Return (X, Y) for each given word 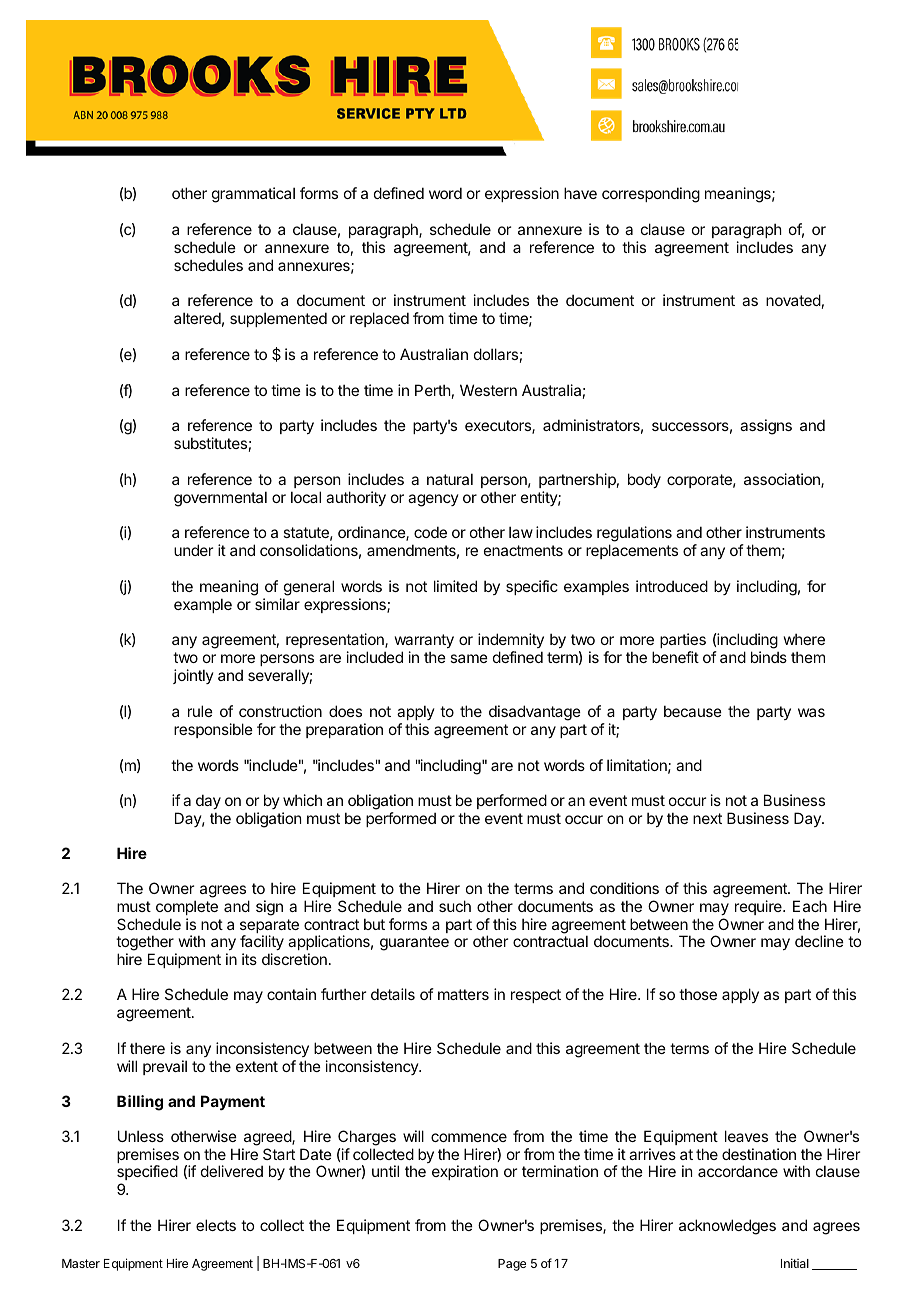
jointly (193, 676)
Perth (433, 390)
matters (463, 994)
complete (187, 907)
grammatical (253, 195)
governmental (220, 499)
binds (769, 657)
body (644, 480)
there (147, 1048)
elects (216, 1225)
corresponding (651, 195)
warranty (424, 643)
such (455, 906)
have (580, 193)
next (707, 818)
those (698, 994)
